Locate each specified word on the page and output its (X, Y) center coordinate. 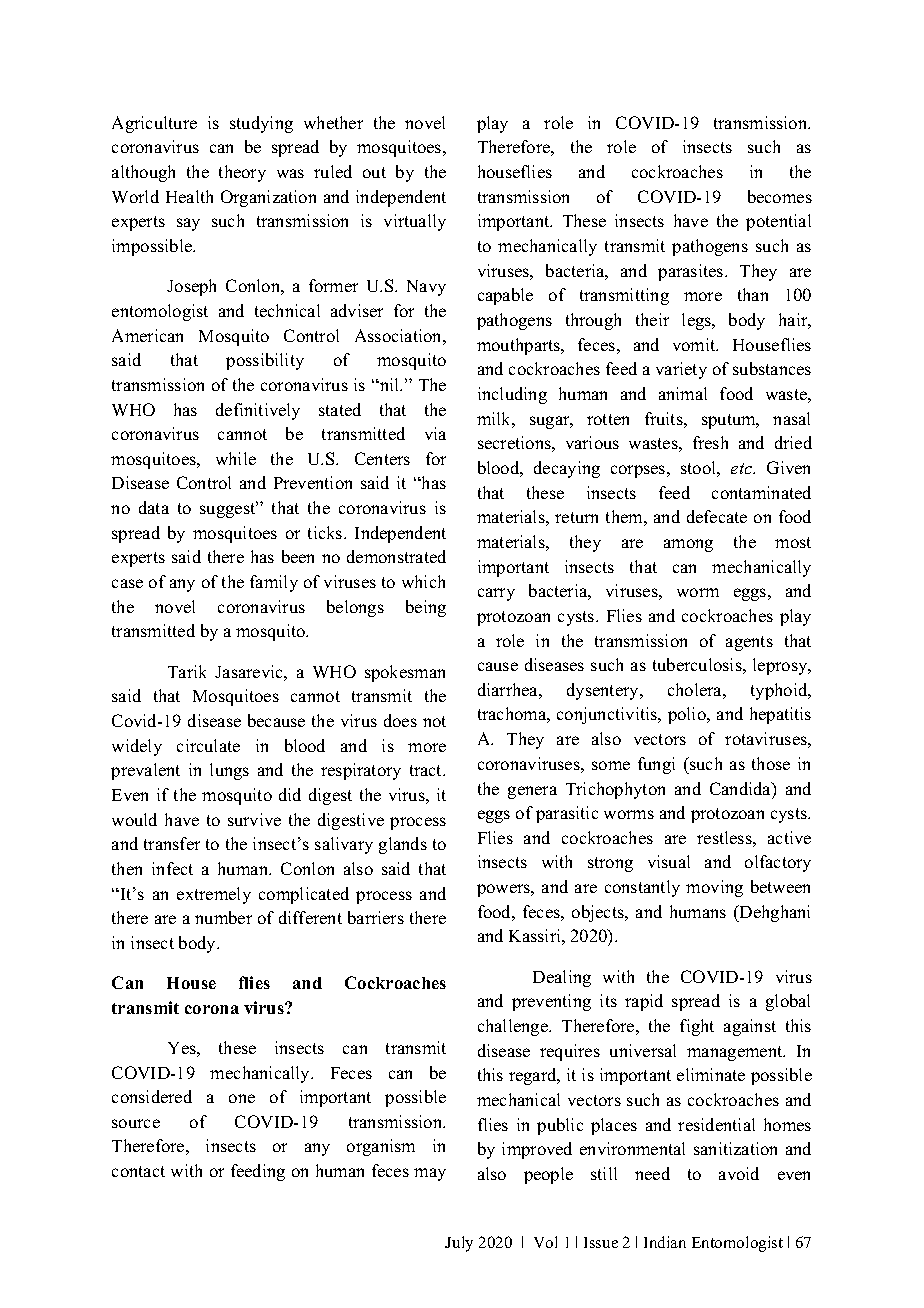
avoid (739, 1173)
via (435, 433)
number (223, 917)
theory (242, 173)
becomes (780, 196)
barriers (376, 917)
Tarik (187, 671)
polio (688, 715)
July (459, 1244)
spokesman (405, 673)
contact (138, 1171)
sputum (730, 421)
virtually (415, 222)
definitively (258, 411)
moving (714, 888)
